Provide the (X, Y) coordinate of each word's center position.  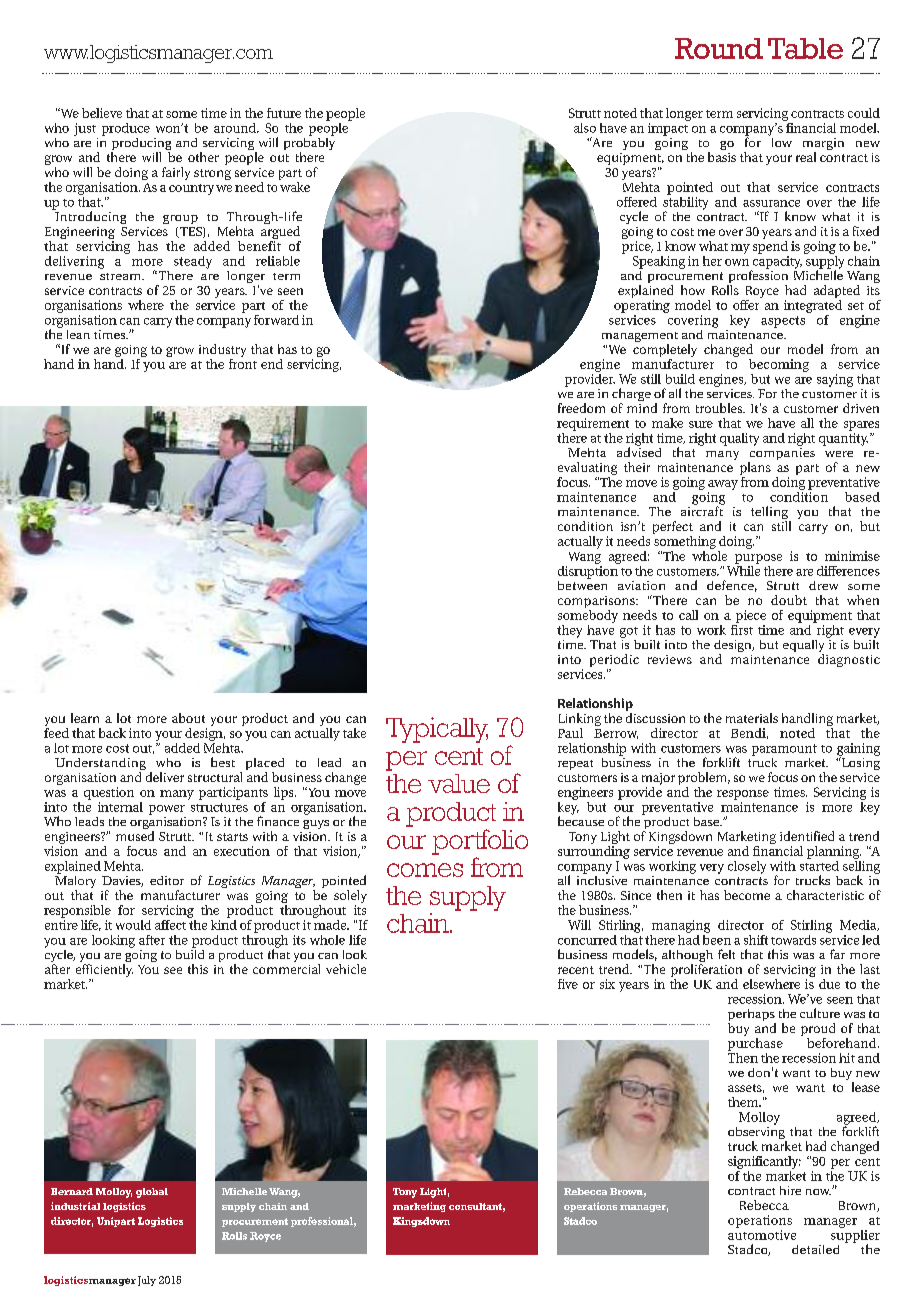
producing (141, 145)
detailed (815, 1249)
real (806, 157)
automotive (762, 1235)
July (147, 1281)
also (585, 128)
